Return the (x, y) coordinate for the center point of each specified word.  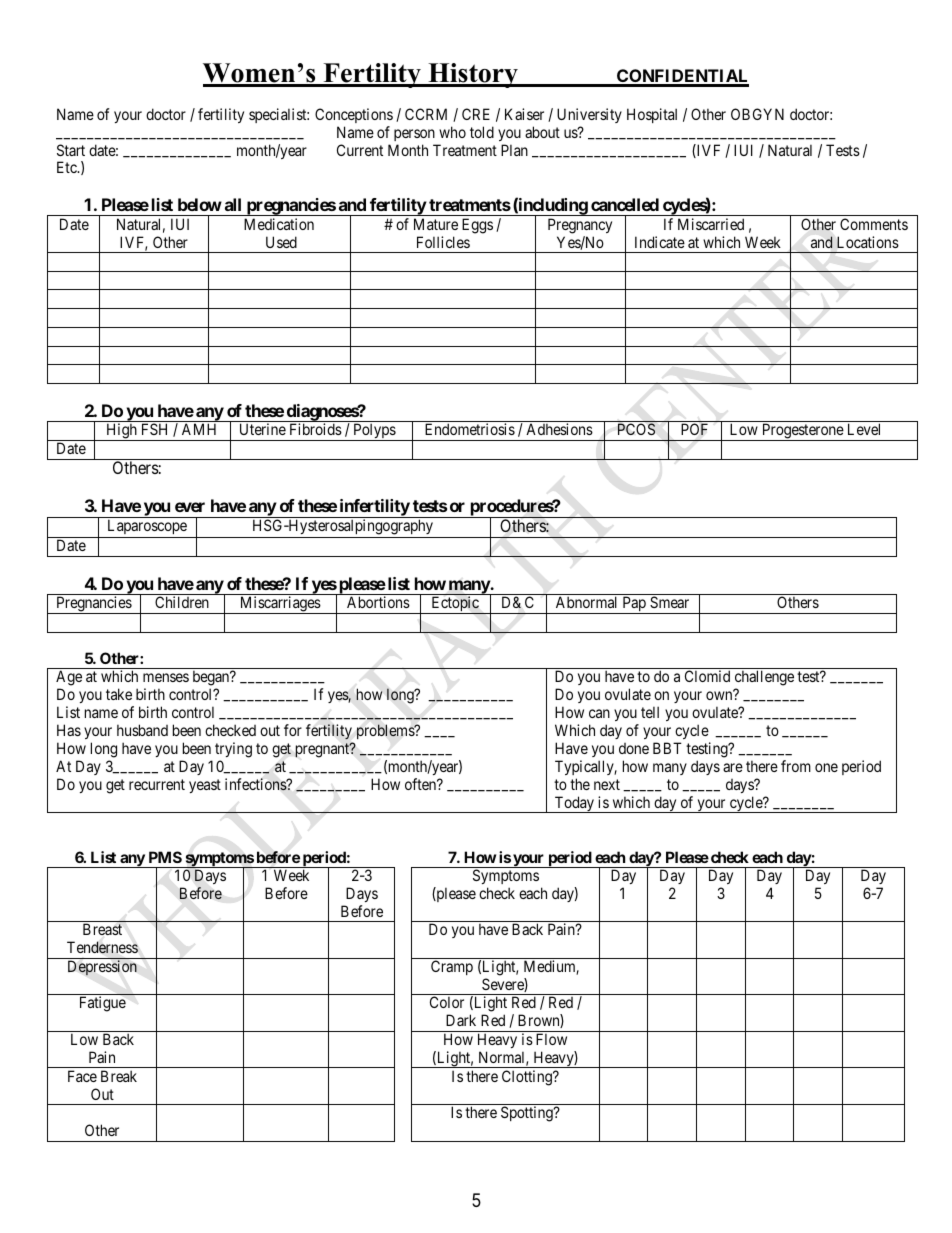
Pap (634, 605)
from (796, 766)
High (121, 432)
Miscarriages (280, 605)
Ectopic (455, 605)
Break (119, 1076)
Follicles (443, 242)
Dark (461, 1020)
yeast (205, 786)
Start (71, 150)
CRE (476, 114)
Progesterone (802, 432)
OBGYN (757, 114)
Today (574, 804)
